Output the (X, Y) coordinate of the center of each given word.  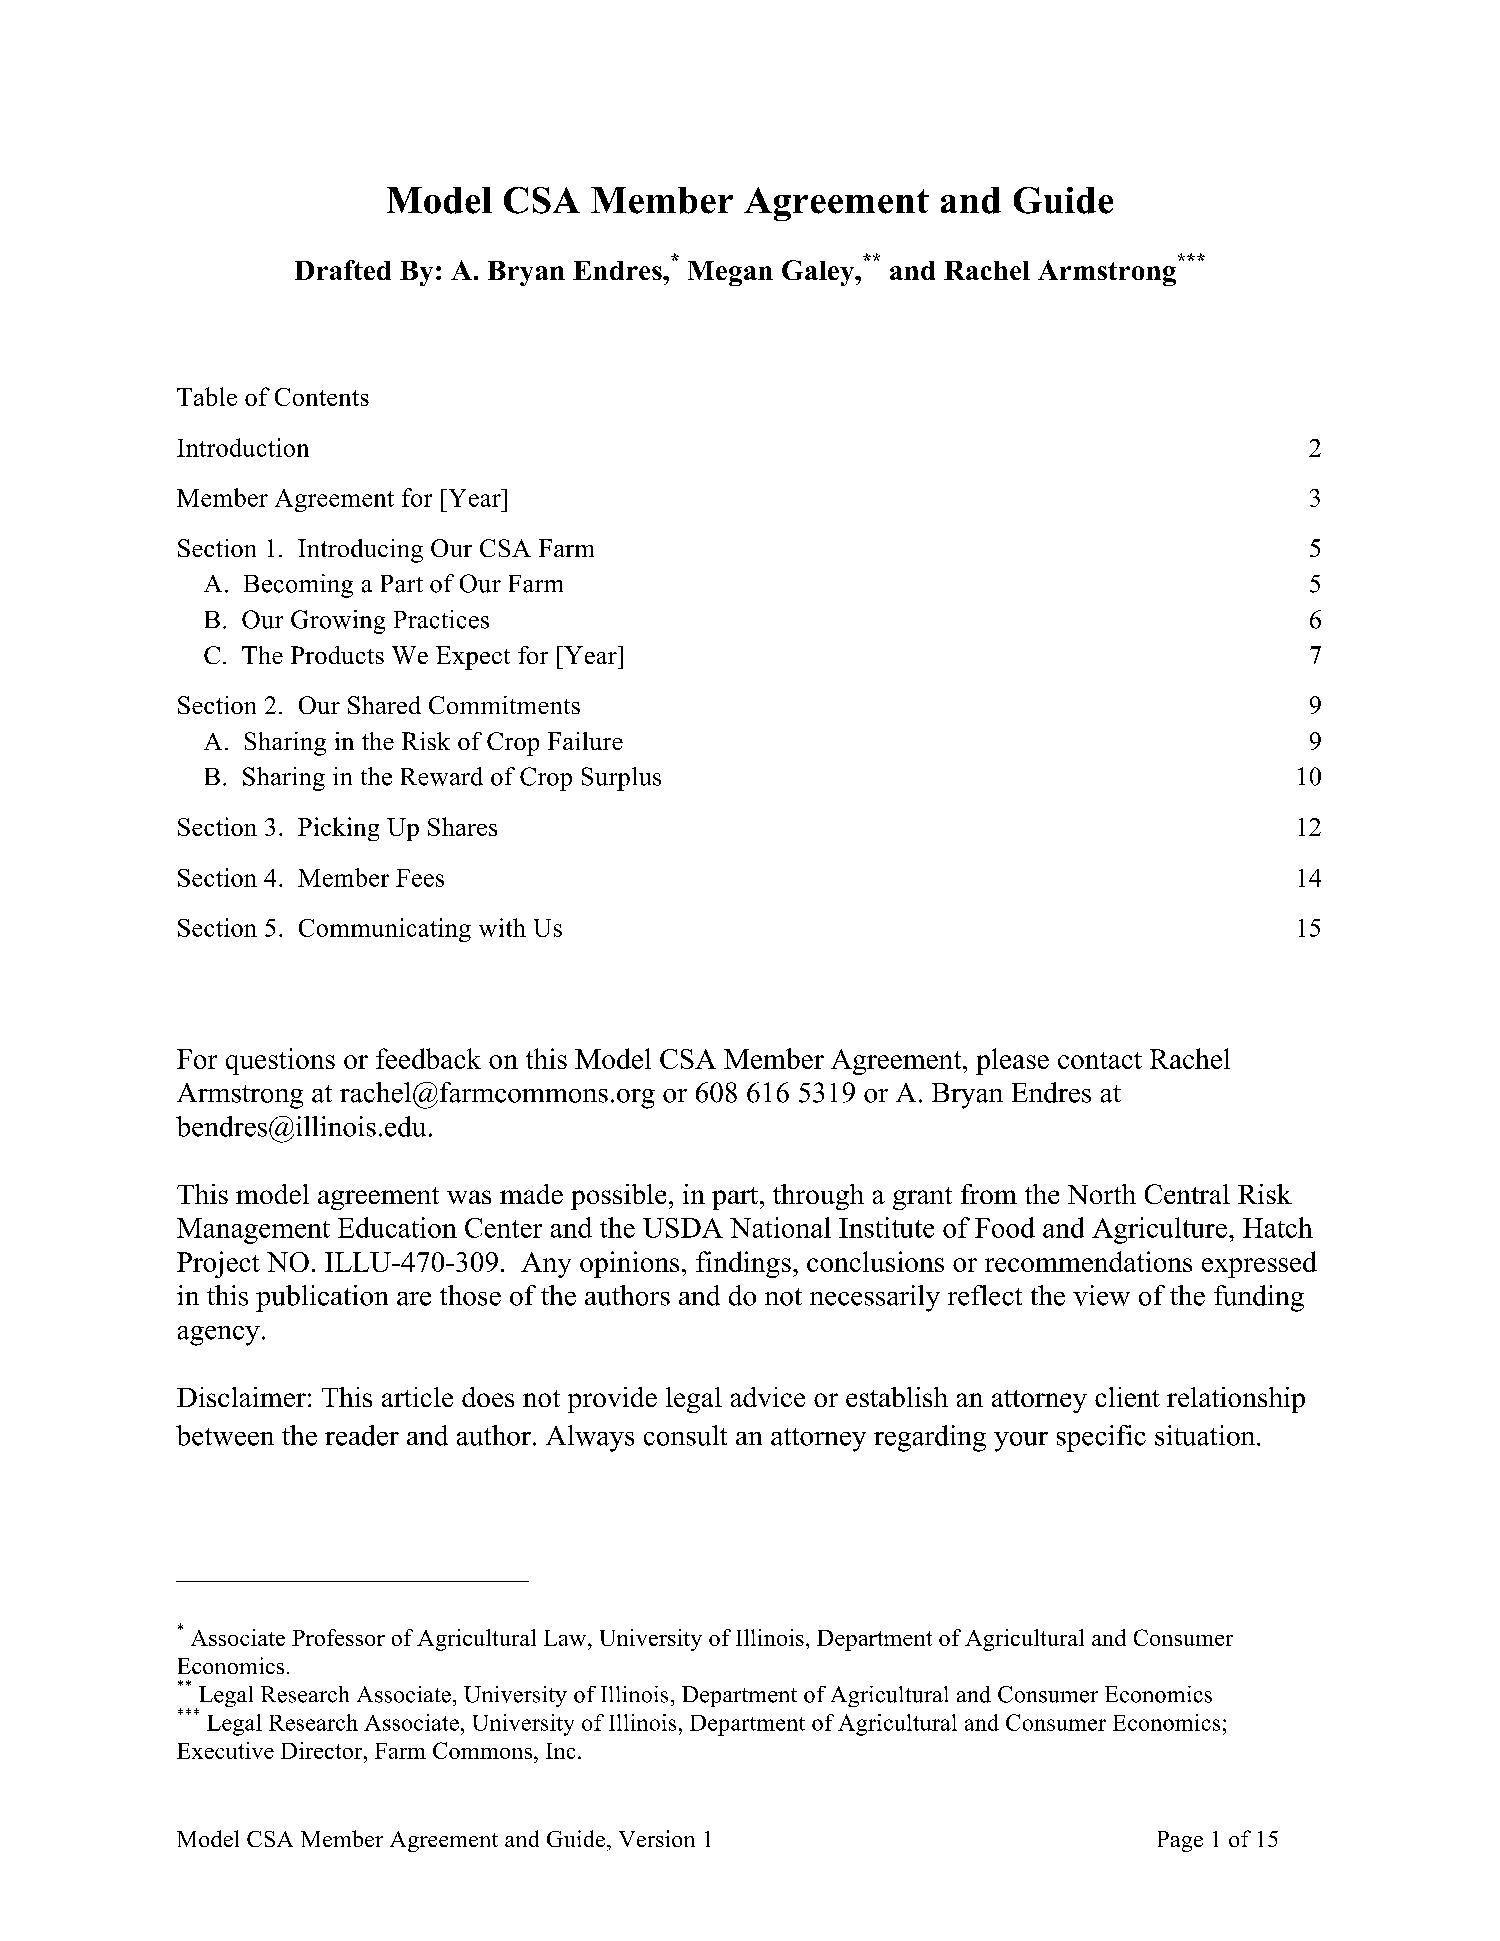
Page (1180, 1841)
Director (323, 1750)
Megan (730, 273)
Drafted (343, 270)
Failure (585, 741)
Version (657, 1838)
